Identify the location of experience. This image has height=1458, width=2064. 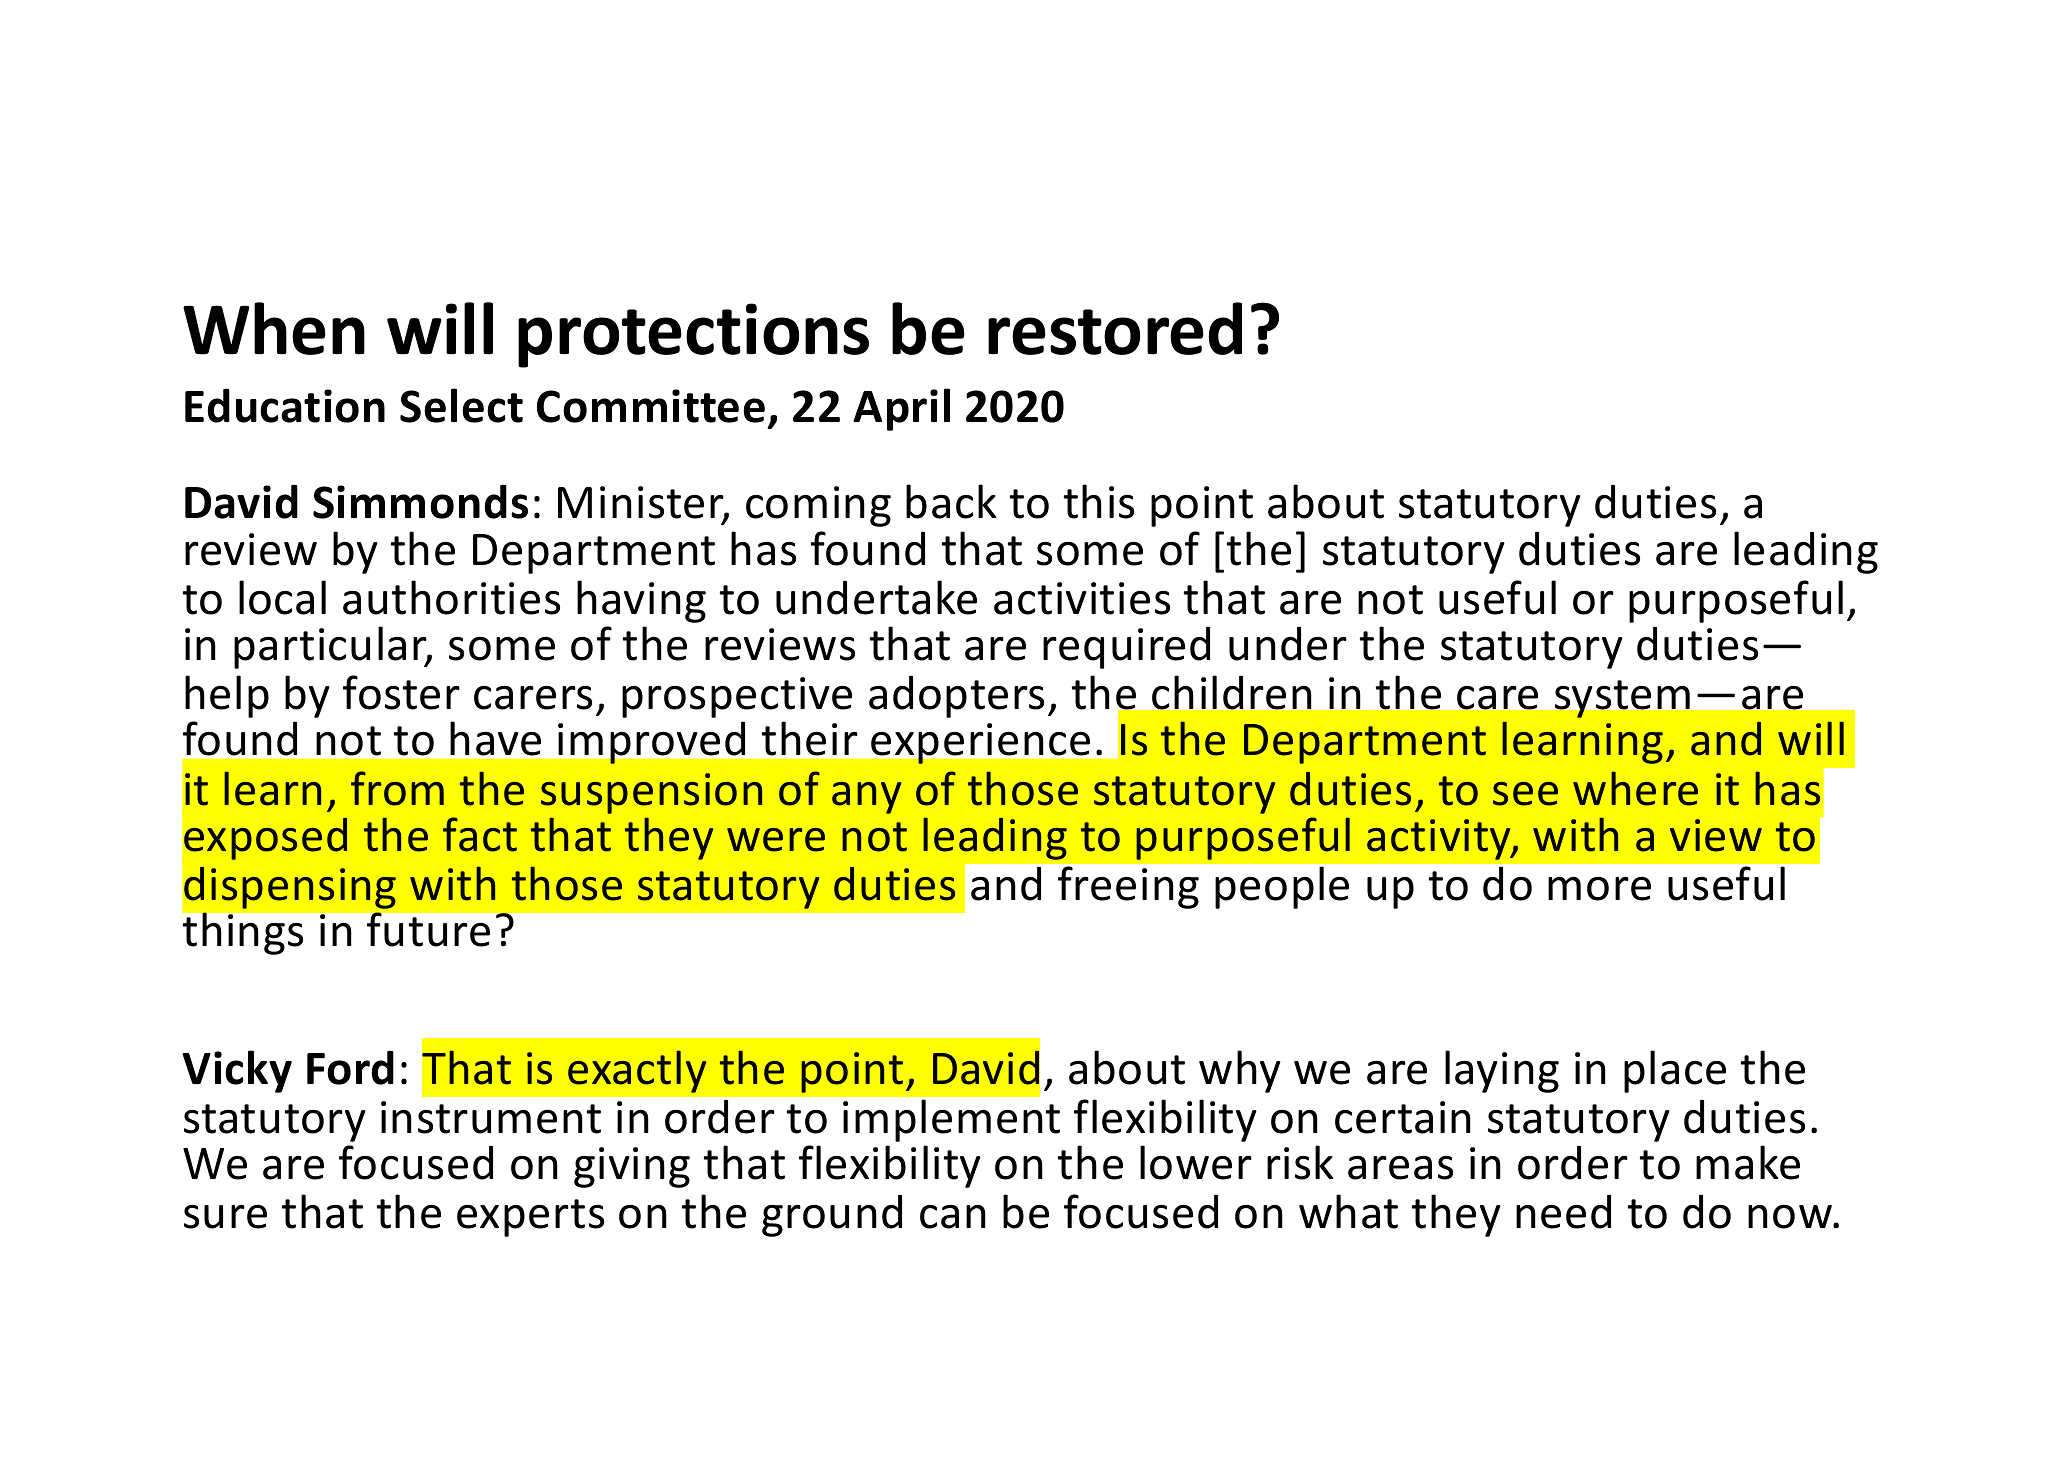
(980, 743).
